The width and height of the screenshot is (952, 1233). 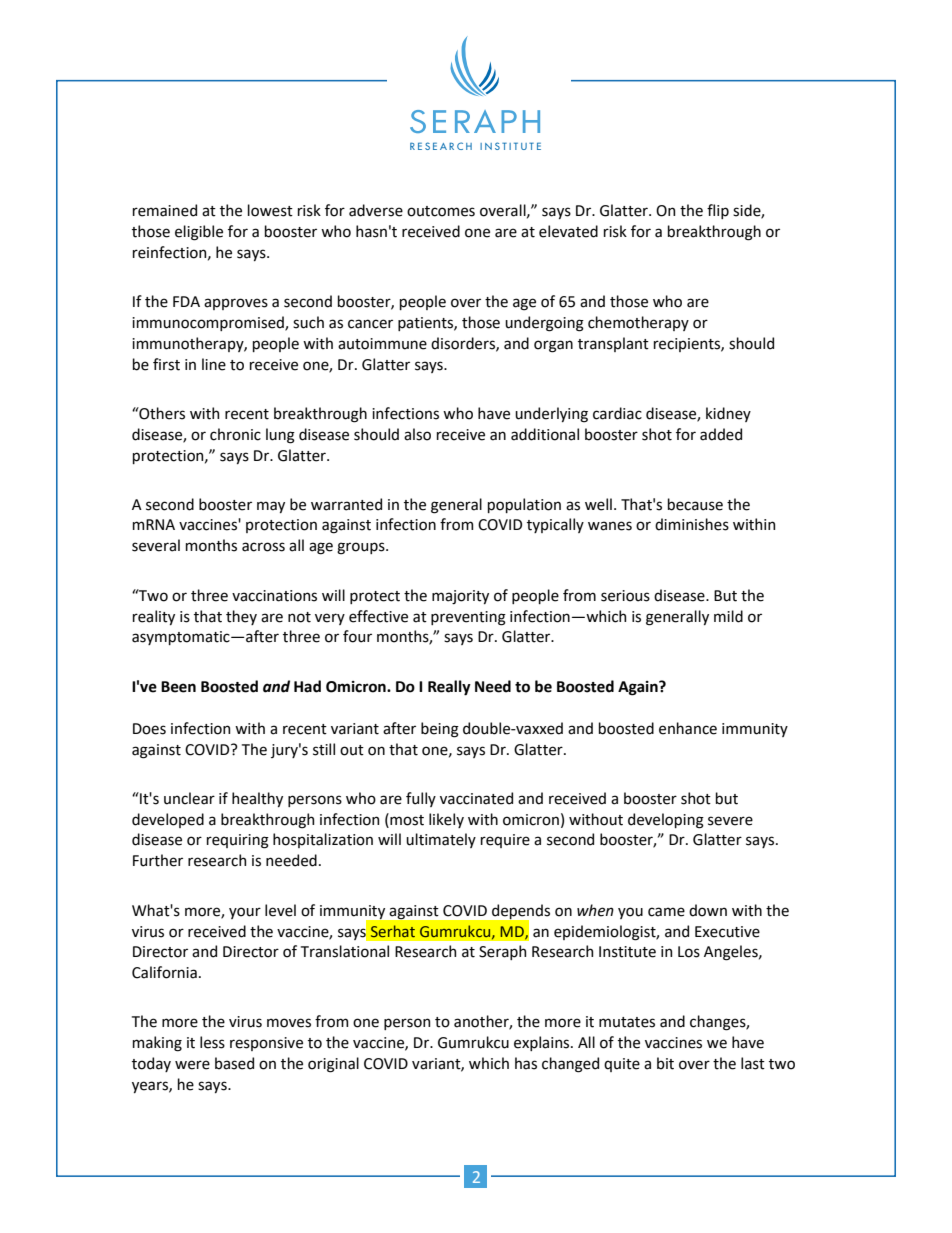 What do you see at coordinates (241, 617) in the screenshot?
I see `they` at bounding box center [241, 617].
